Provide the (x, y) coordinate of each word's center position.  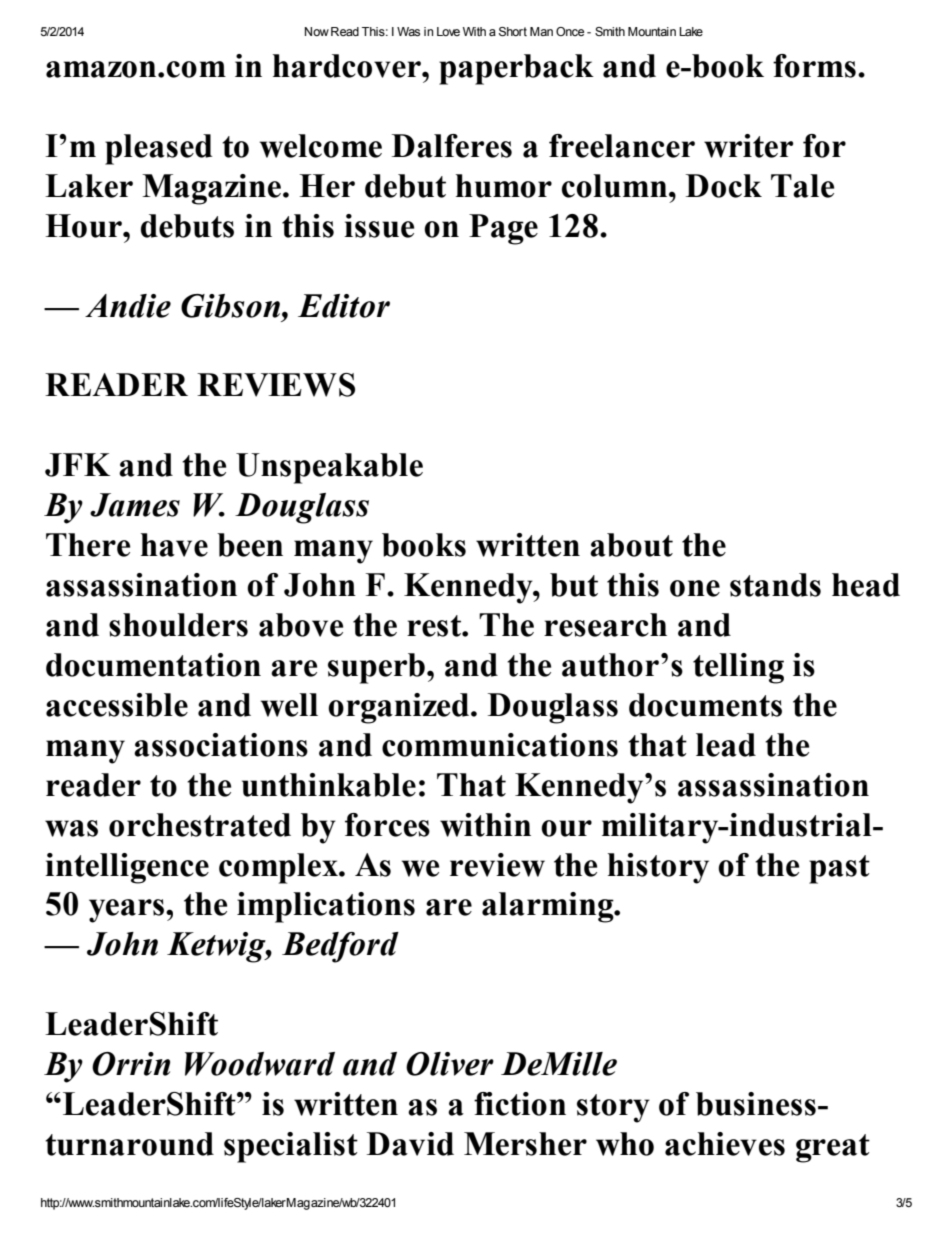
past (839, 869)
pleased (158, 149)
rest (435, 626)
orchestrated (200, 825)
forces (387, 825)
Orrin (131, 1064)
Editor (344, 306)
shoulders (178, 625)
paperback (516, 69)
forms (814, 66)
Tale (802, 186)
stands (775, 585)
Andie (128, 306)
